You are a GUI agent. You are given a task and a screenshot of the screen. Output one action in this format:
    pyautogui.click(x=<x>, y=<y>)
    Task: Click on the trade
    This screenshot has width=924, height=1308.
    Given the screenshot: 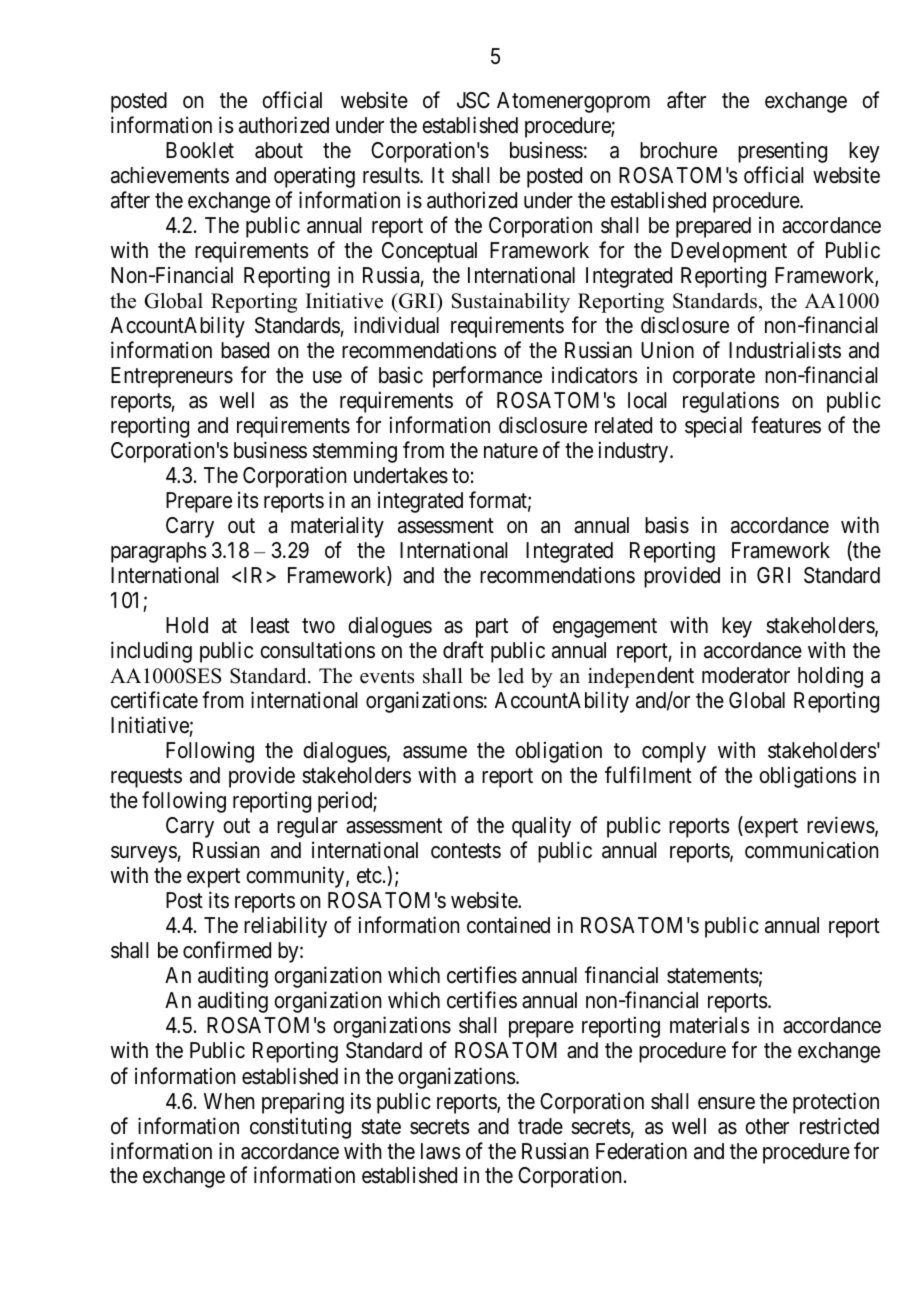 What is the action you would take?
    pyautogui.click(x=540, y=1126)
